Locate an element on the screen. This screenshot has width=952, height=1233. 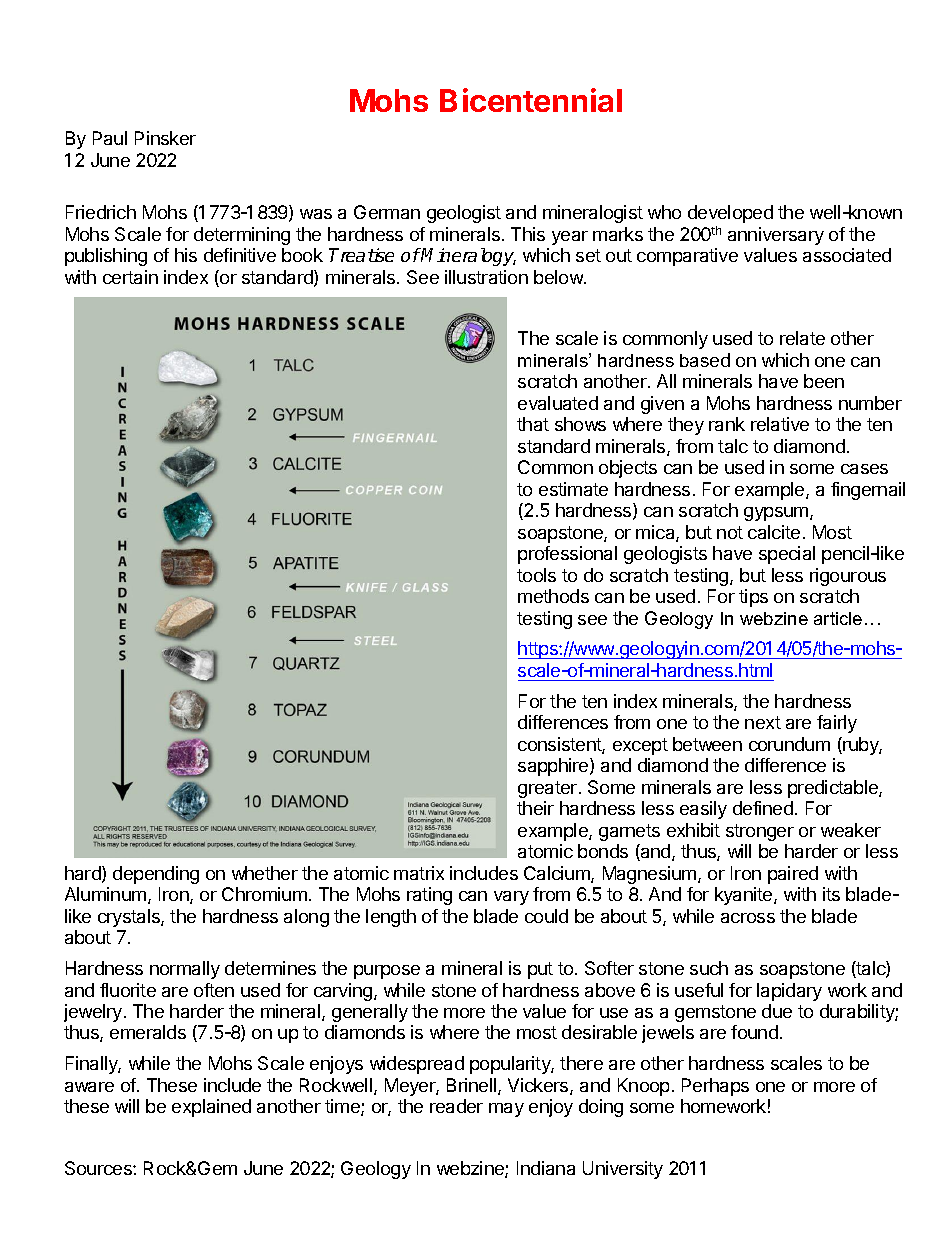
developed is located at coordinates (730, 214).
